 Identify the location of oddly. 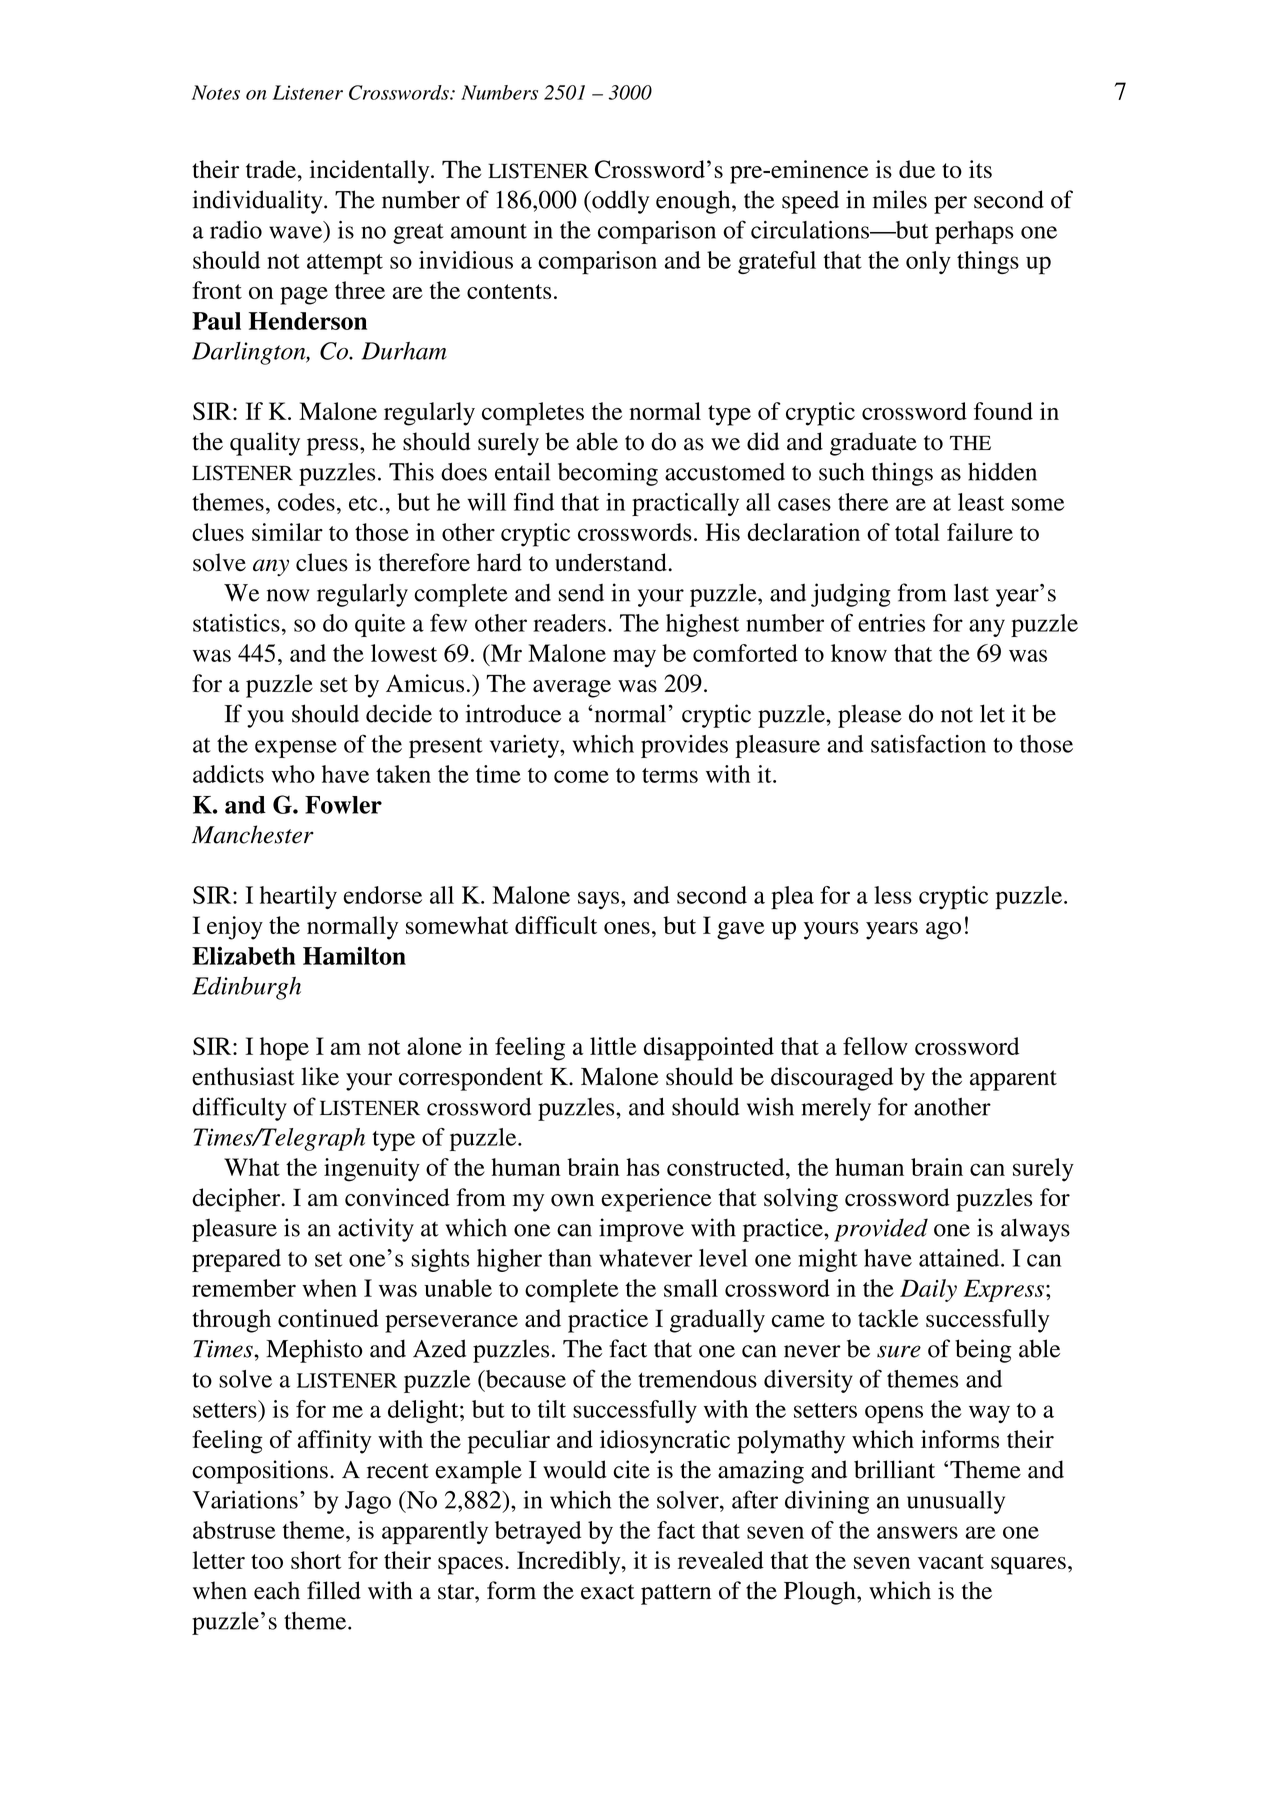
(619, 202).
